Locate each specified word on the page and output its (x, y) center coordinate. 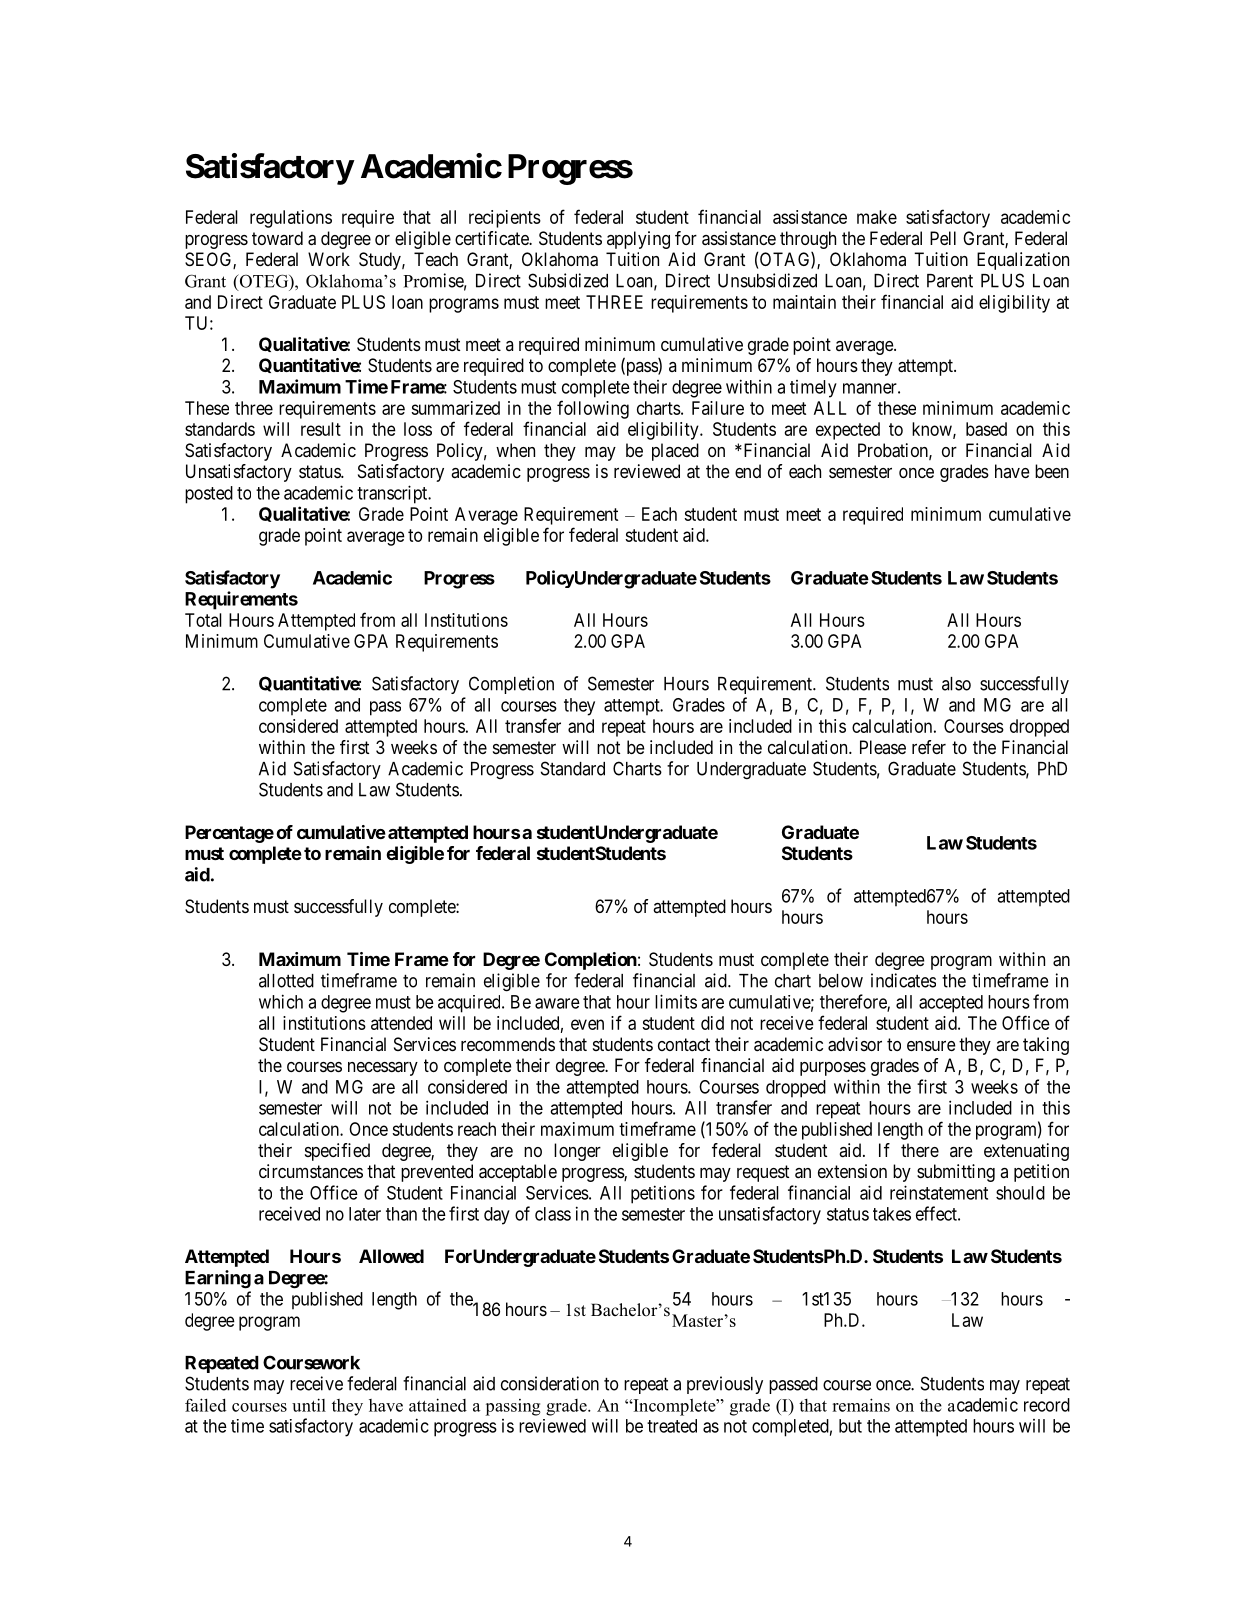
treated (672, 1426)
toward (277, 238)
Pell (943, 238)
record (1047, 1405)
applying (638, 240)
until (309, 1405)
